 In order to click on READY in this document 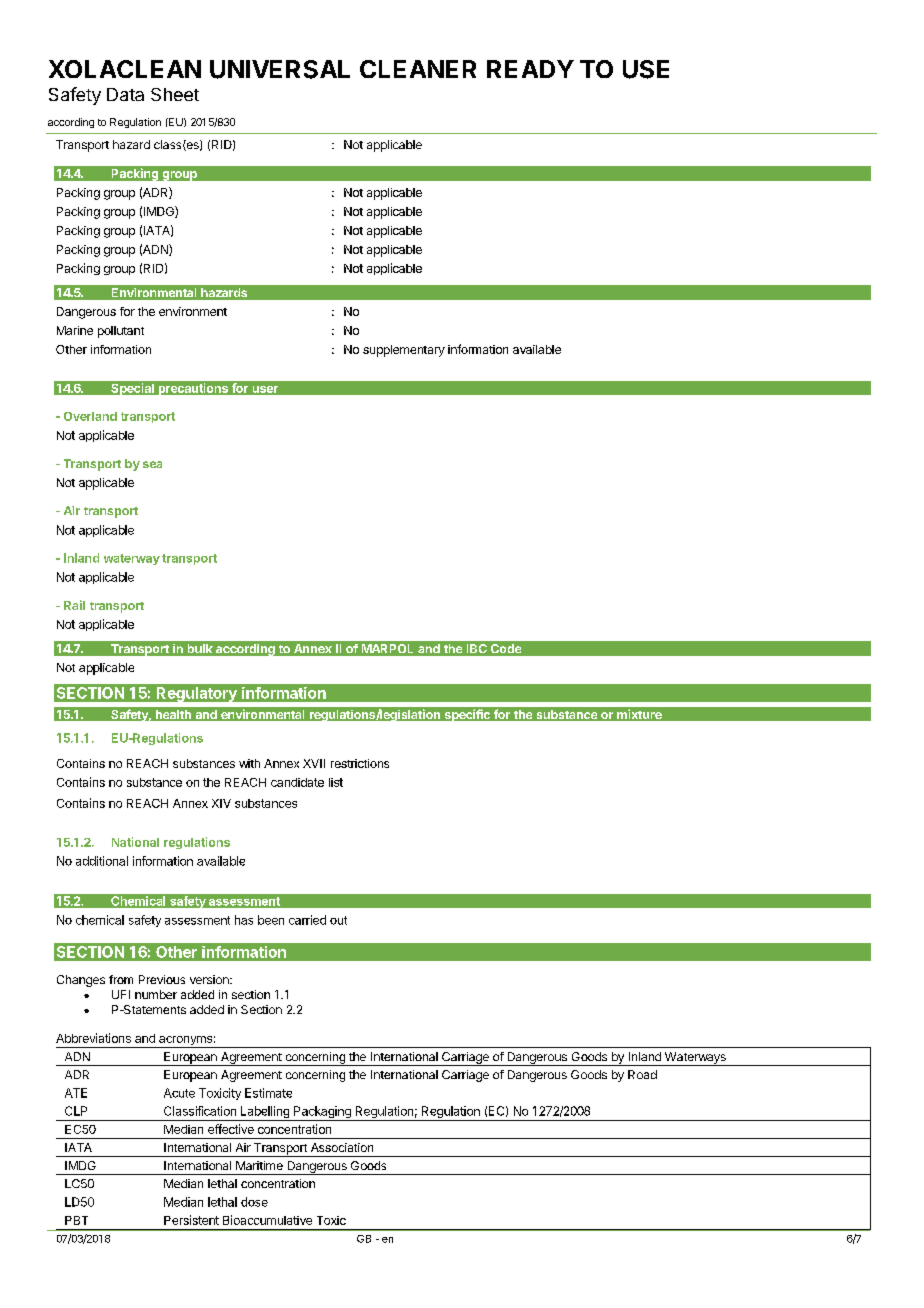, I will do `click(530, 69)`.
